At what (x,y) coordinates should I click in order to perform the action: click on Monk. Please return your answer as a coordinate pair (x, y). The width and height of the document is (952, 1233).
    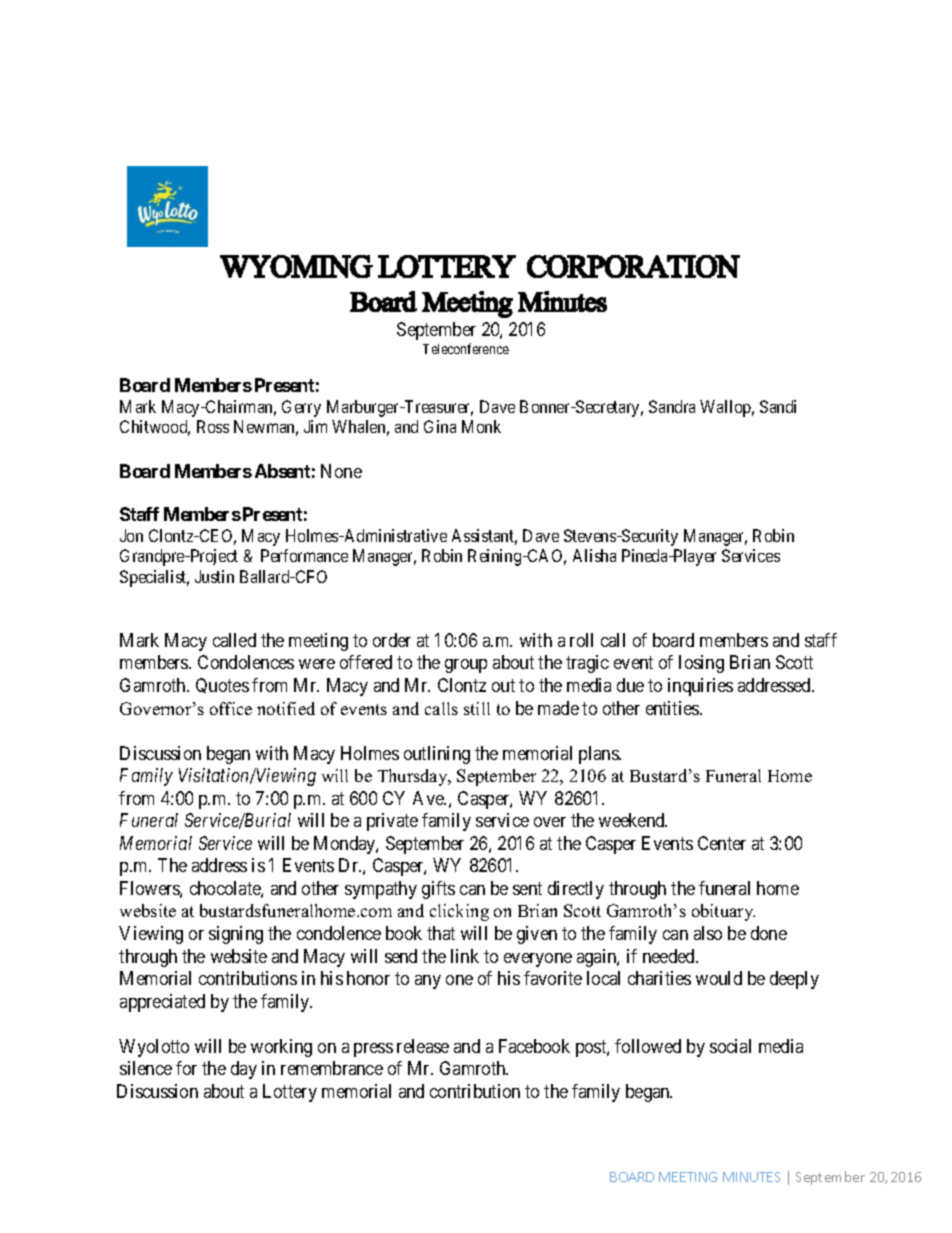
    Looking at the image, I should click on (481, 426).
